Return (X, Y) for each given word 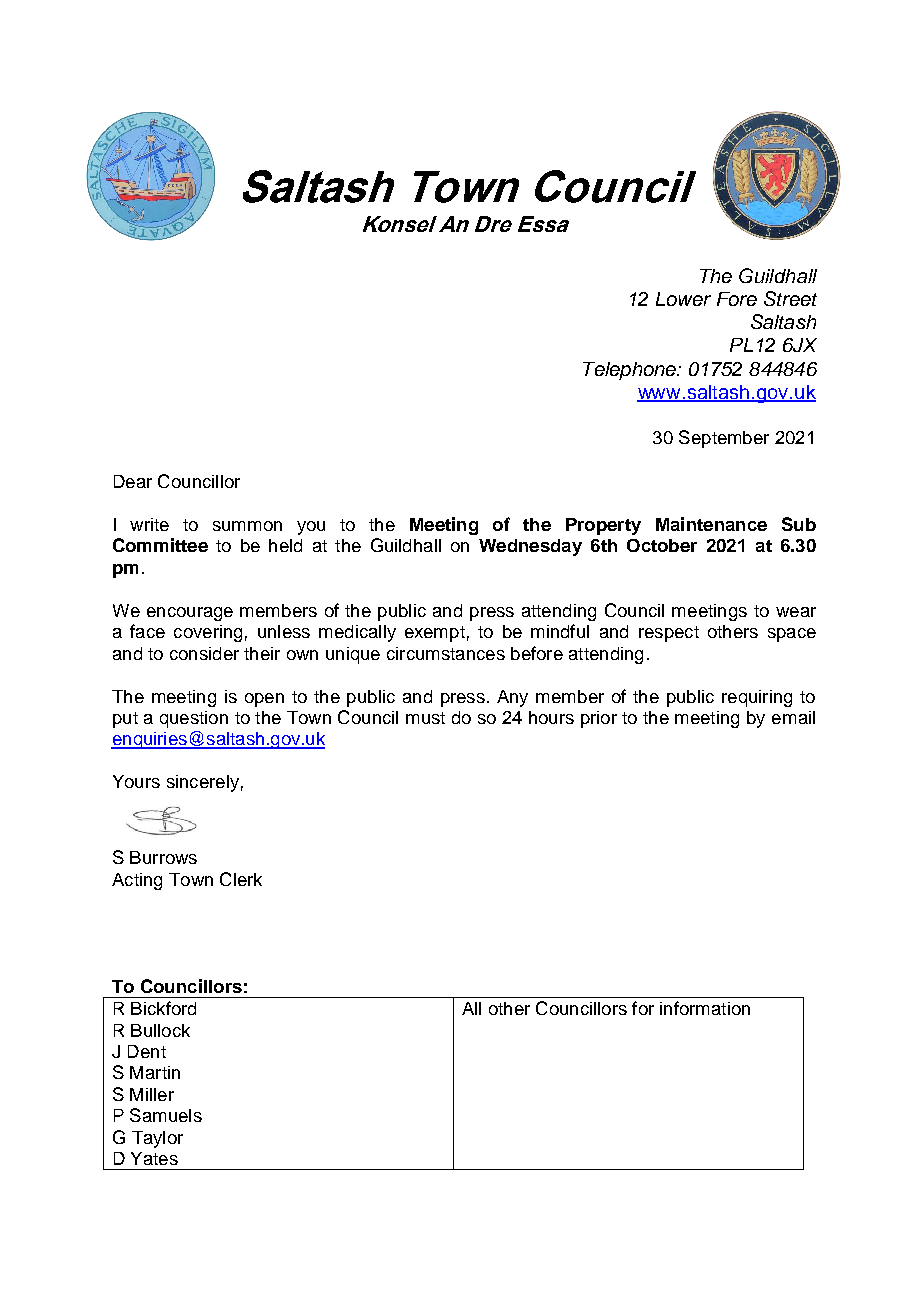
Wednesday (530, 547)
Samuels (166, 1115)
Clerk (241, 879)
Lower (683, 299)
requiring (757, 698)
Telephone (630, 371)
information (705, 1008)
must (425, 718)
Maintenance (711, 524)
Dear (133, 481)
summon (247, 526)
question (194, 719)
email (793, 717)
